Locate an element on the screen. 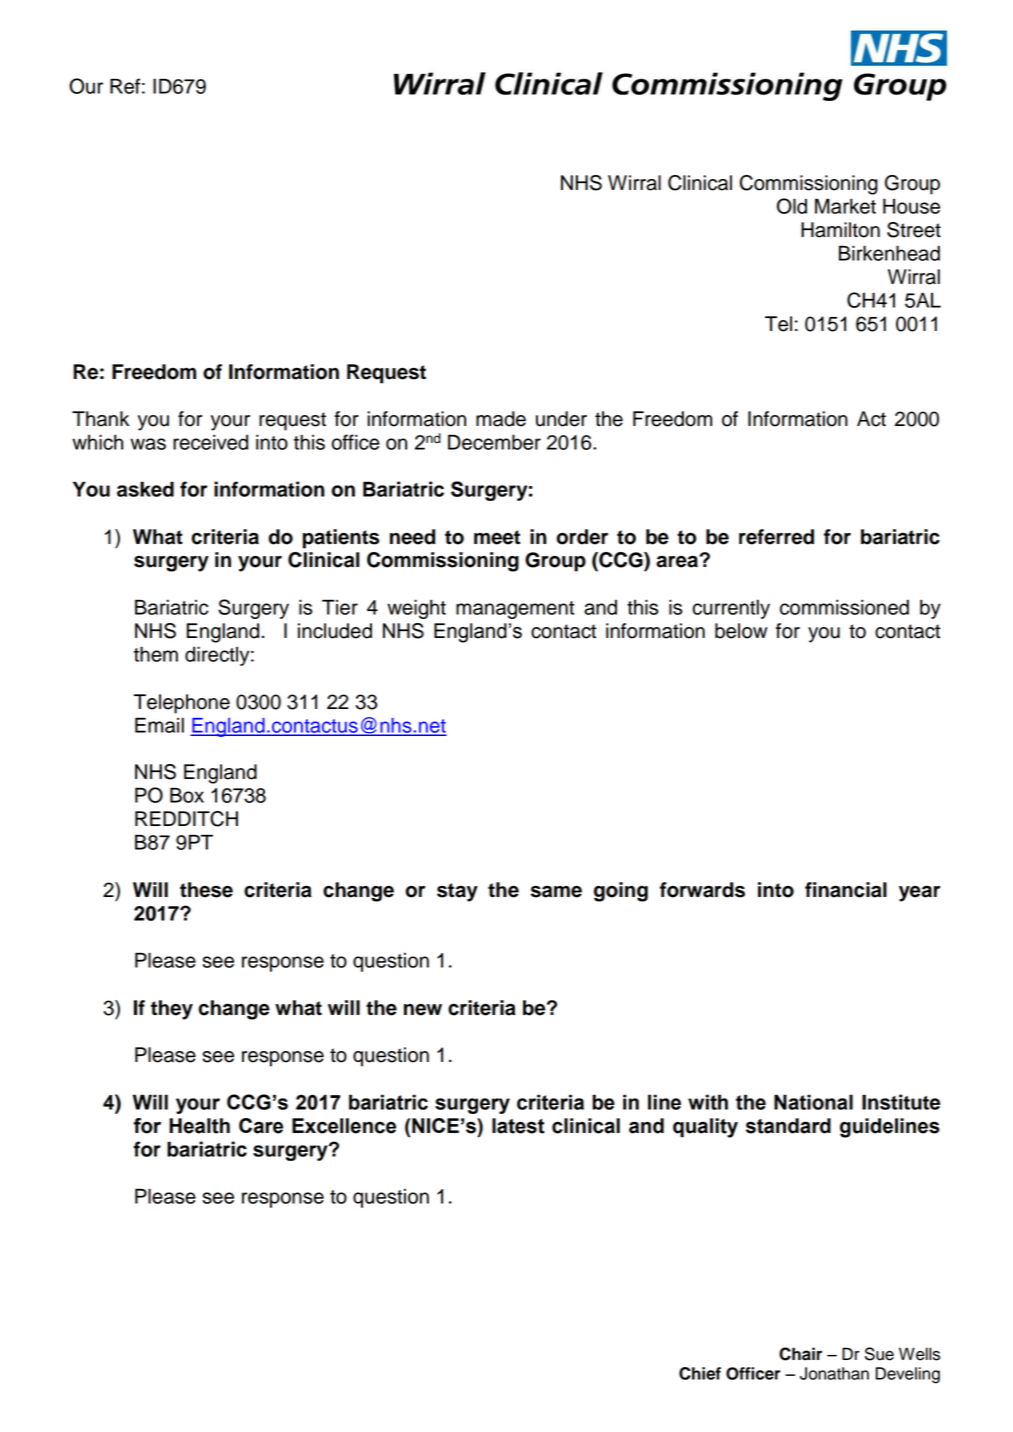  made is located at coordinates (501, 419).
